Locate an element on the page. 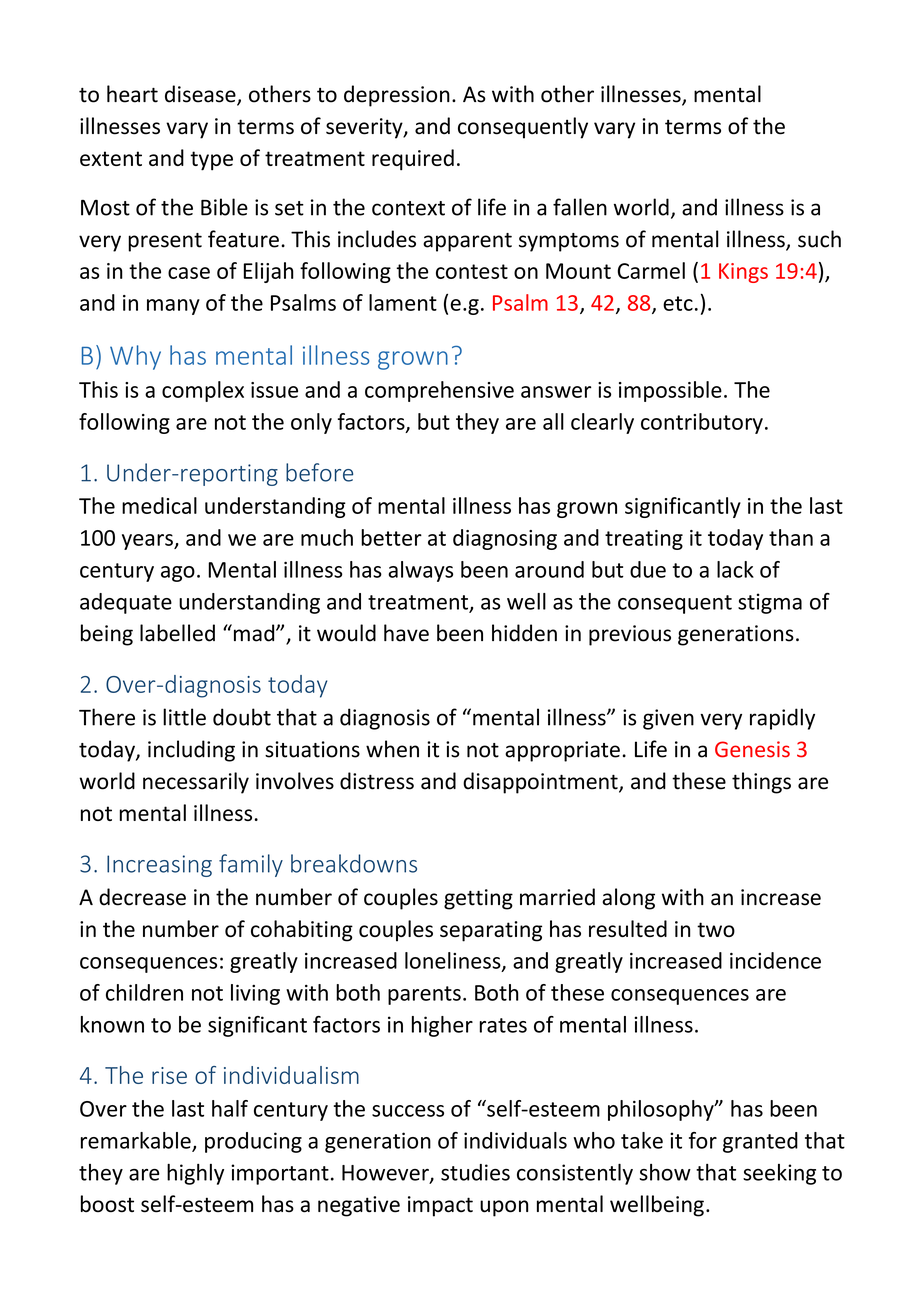 Image resolution: width=924 pixels, height=1308 pixels. disease is located at coordinates (201, 95).
